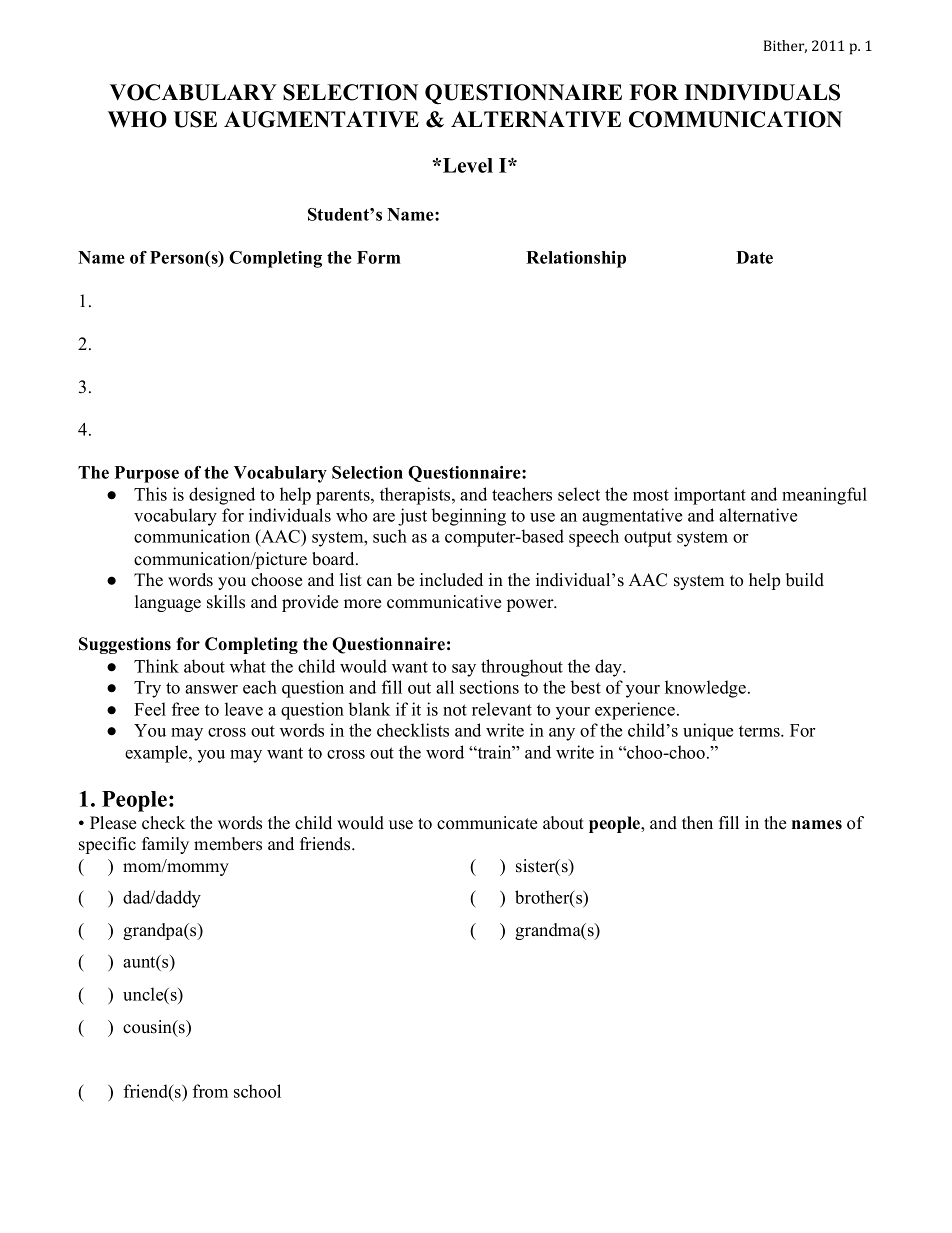 The width and height of the document is (952, 1233). I want to click on communicate, so click(487, 823).
